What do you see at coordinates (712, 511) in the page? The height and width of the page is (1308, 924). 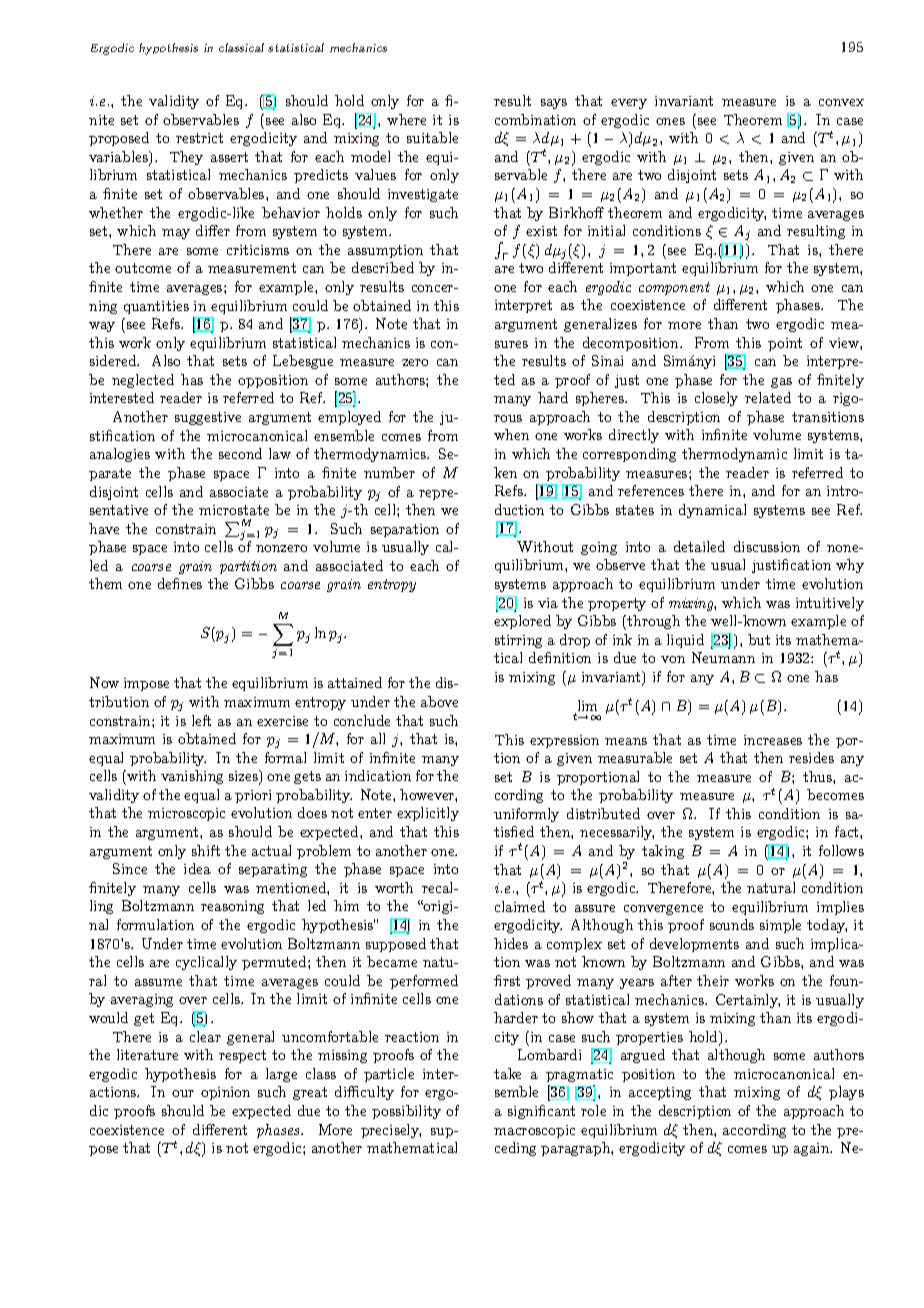 I see `dynamical` at bounding box center [712, 511].
